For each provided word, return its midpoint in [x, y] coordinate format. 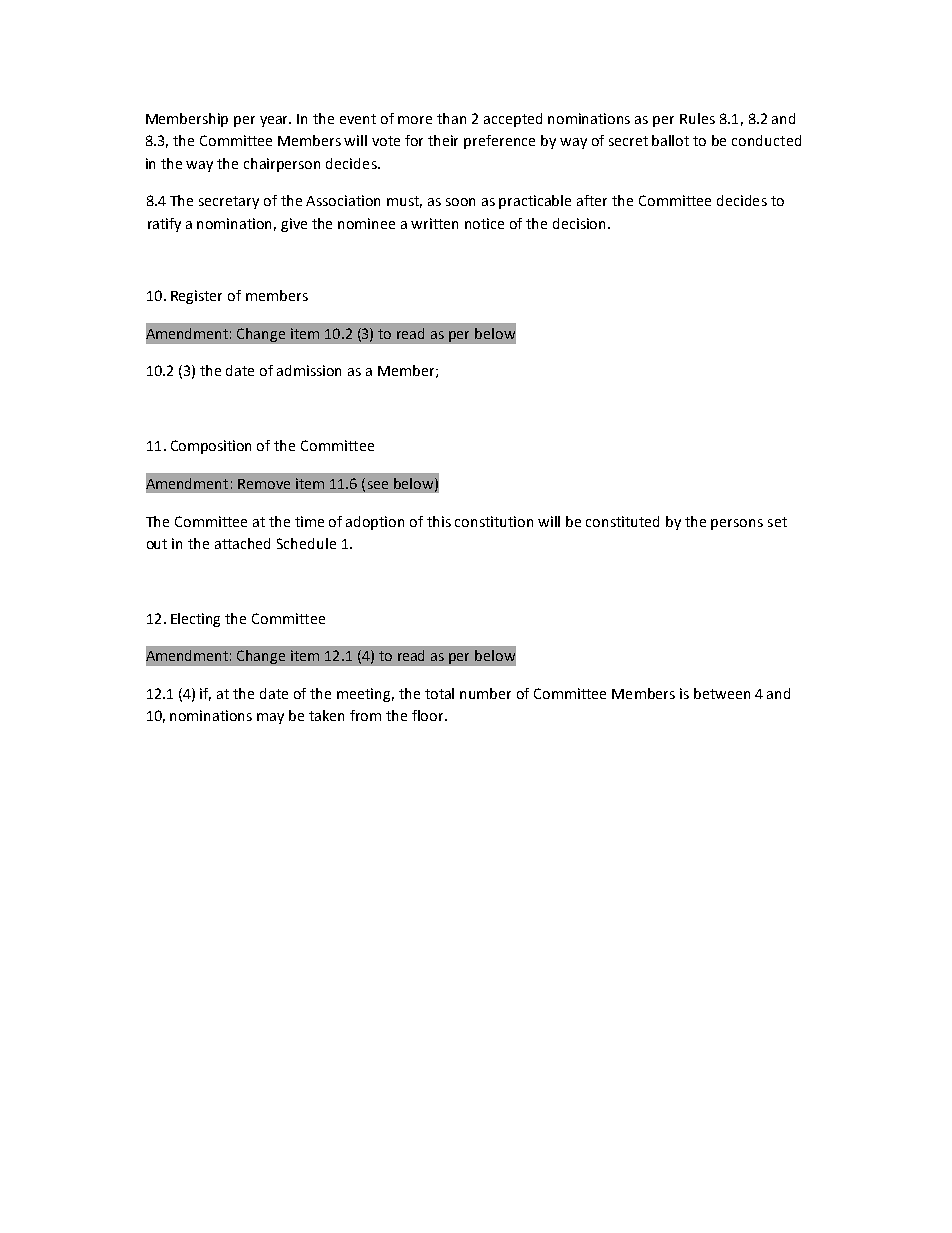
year [275, 121]
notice [484, 223]
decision [581, 223]
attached [242, 543]
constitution [494, 521]
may [270, 718]
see [378, 485]
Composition [211, 447]
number [485, 693]
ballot [670, 140]
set [777, 522]
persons [737, 524]
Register [196, 297]
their [443, 140]
